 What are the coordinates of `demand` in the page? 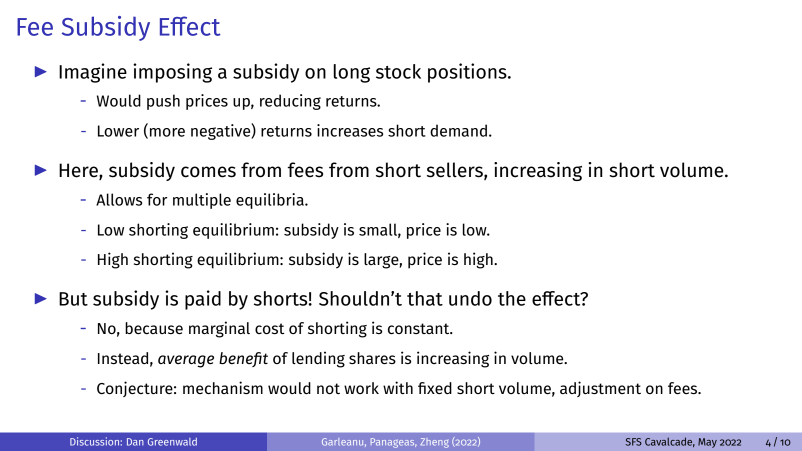 It's located at (458, 130).
